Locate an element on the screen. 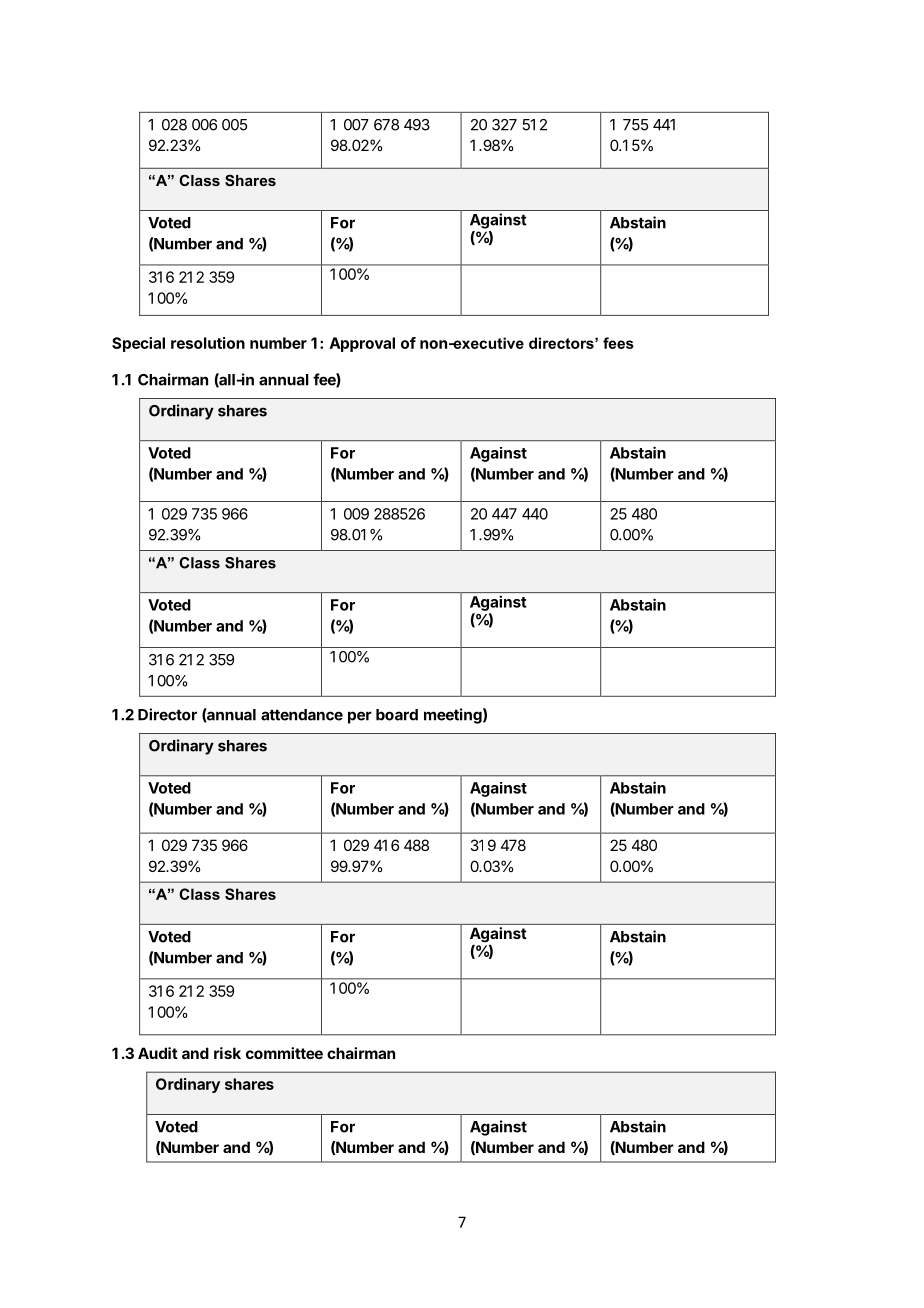 Image resolution: width=924 pixels, height=1308 pixels. committee is located at coordinates (284, 1053).
